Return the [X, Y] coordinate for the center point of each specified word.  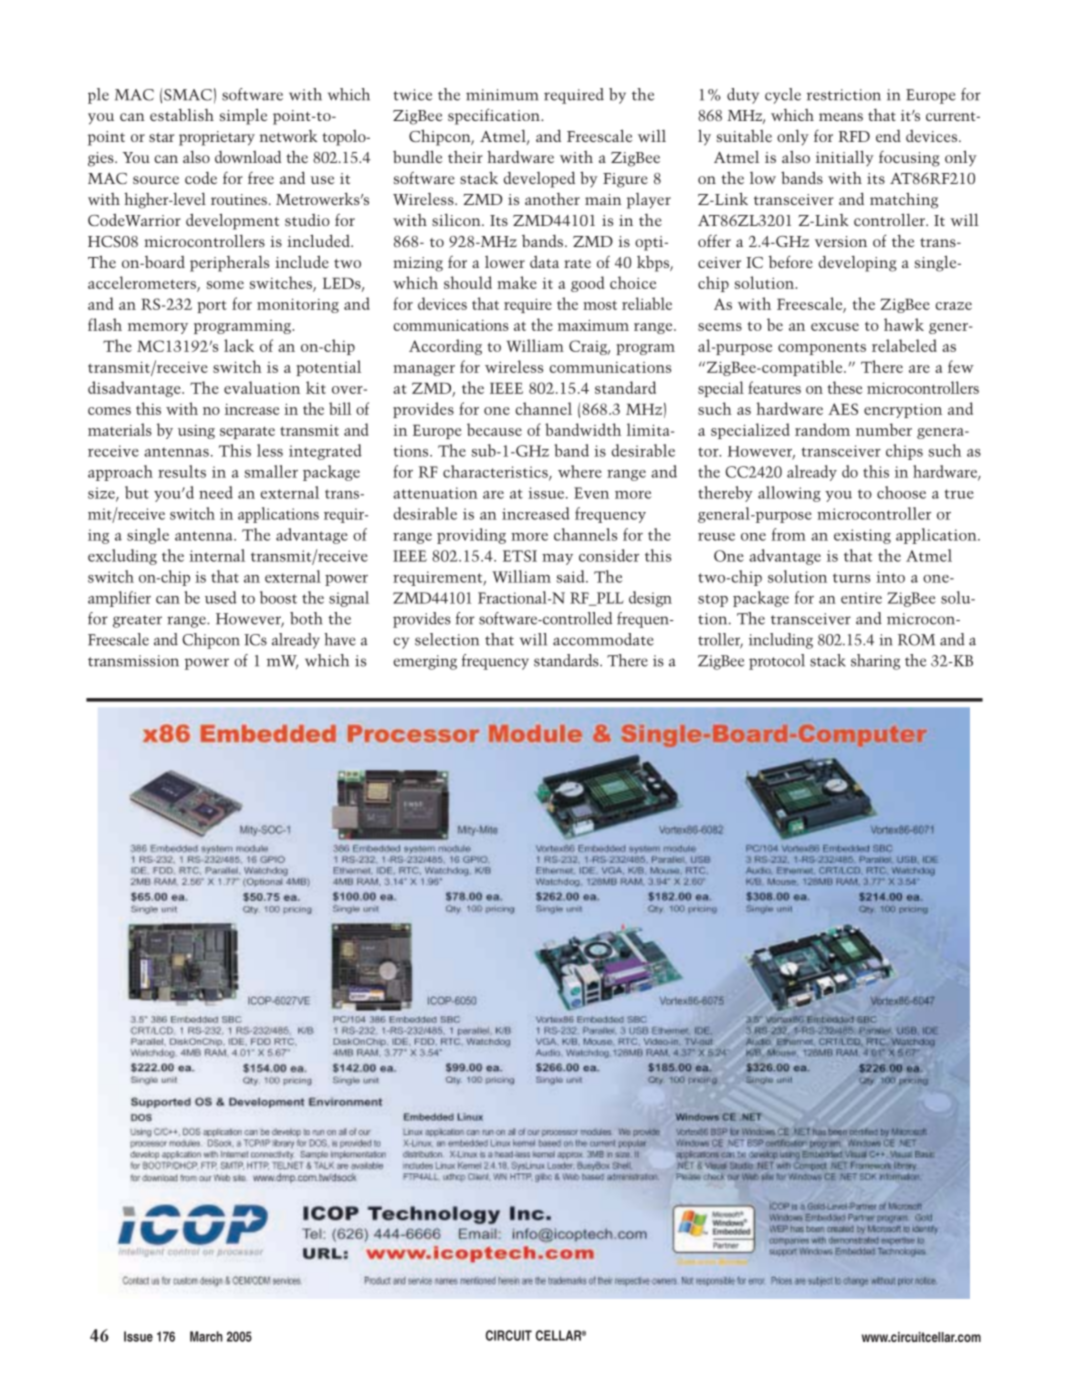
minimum [502, 95]
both [306, 618]
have [340, 639]
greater [137, 621]
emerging [425, 662]
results [182, 471]
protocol [777, 662]
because [494, 429]
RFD [854, 136]
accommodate [603, 639]
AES [843, 409]
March [206, 1336]
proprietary [217, 138]
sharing [875, 662]
